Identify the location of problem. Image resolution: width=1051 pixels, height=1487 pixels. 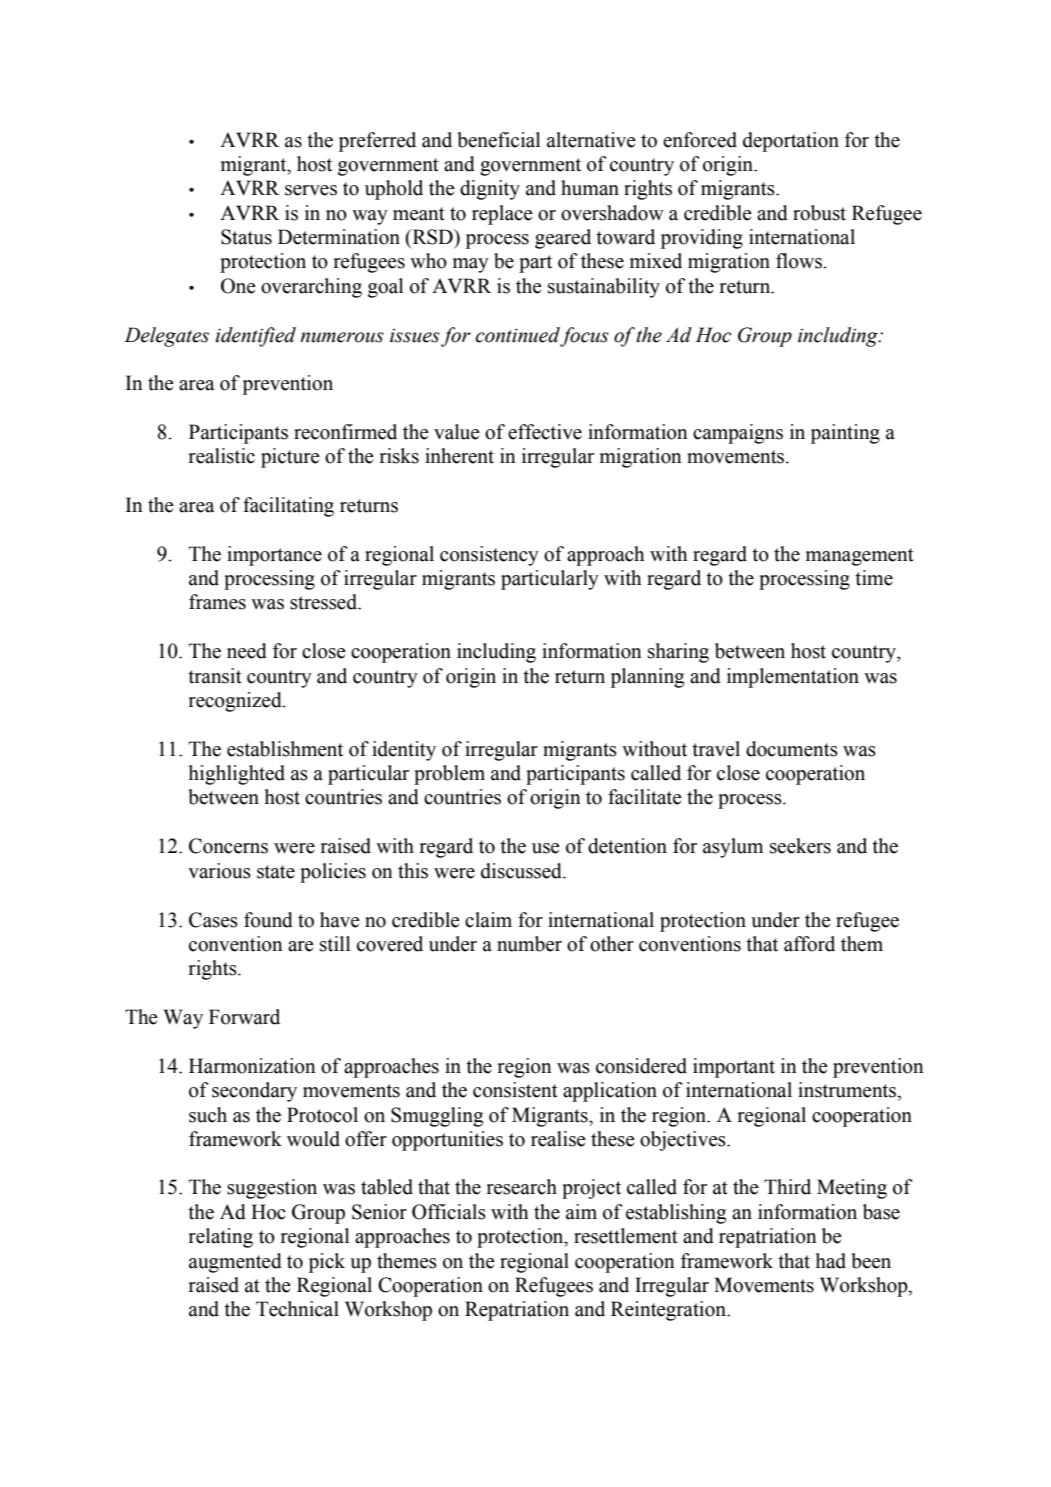
(449, 775).
